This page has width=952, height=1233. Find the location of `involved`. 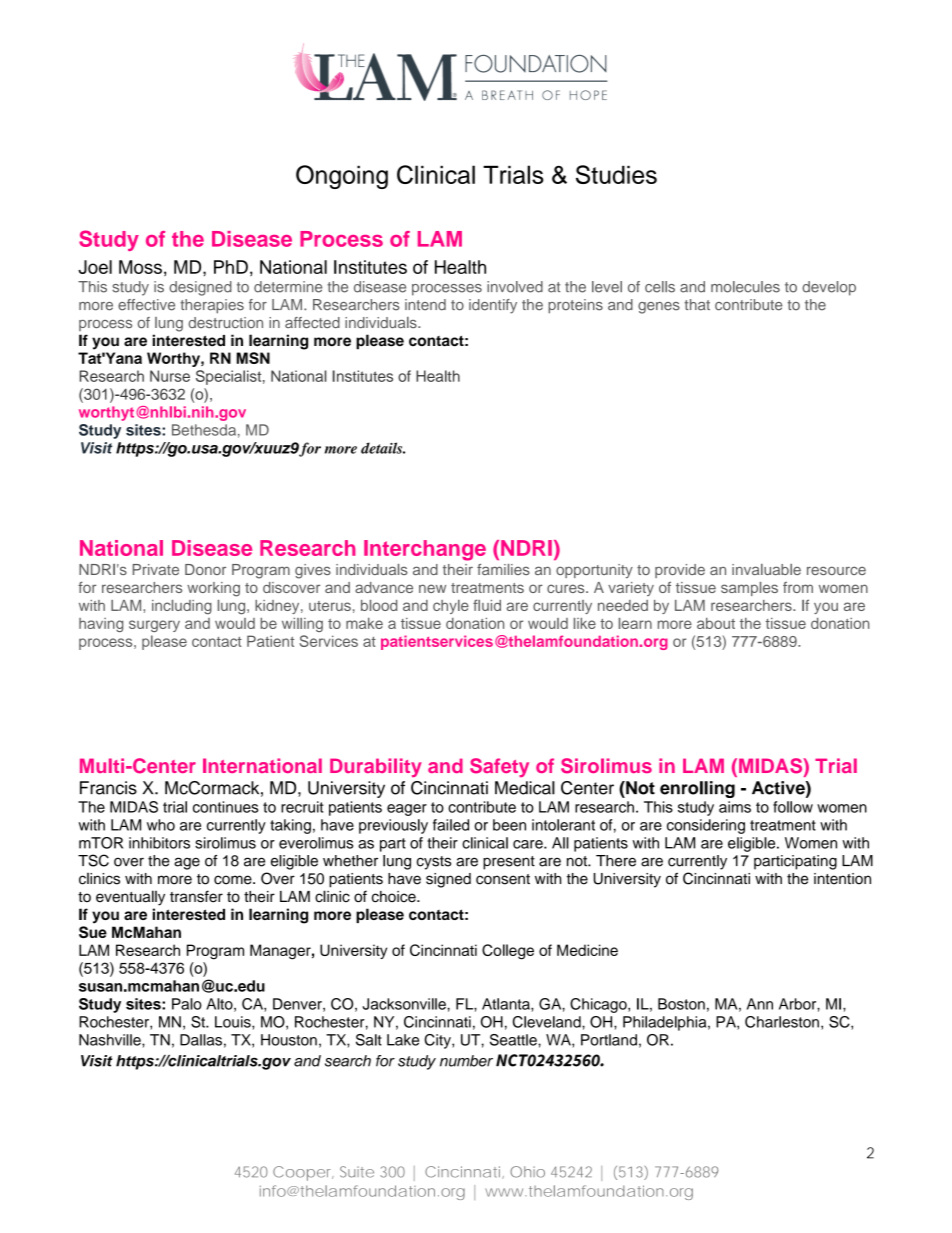

involved is located at coordinates (515, 287).
